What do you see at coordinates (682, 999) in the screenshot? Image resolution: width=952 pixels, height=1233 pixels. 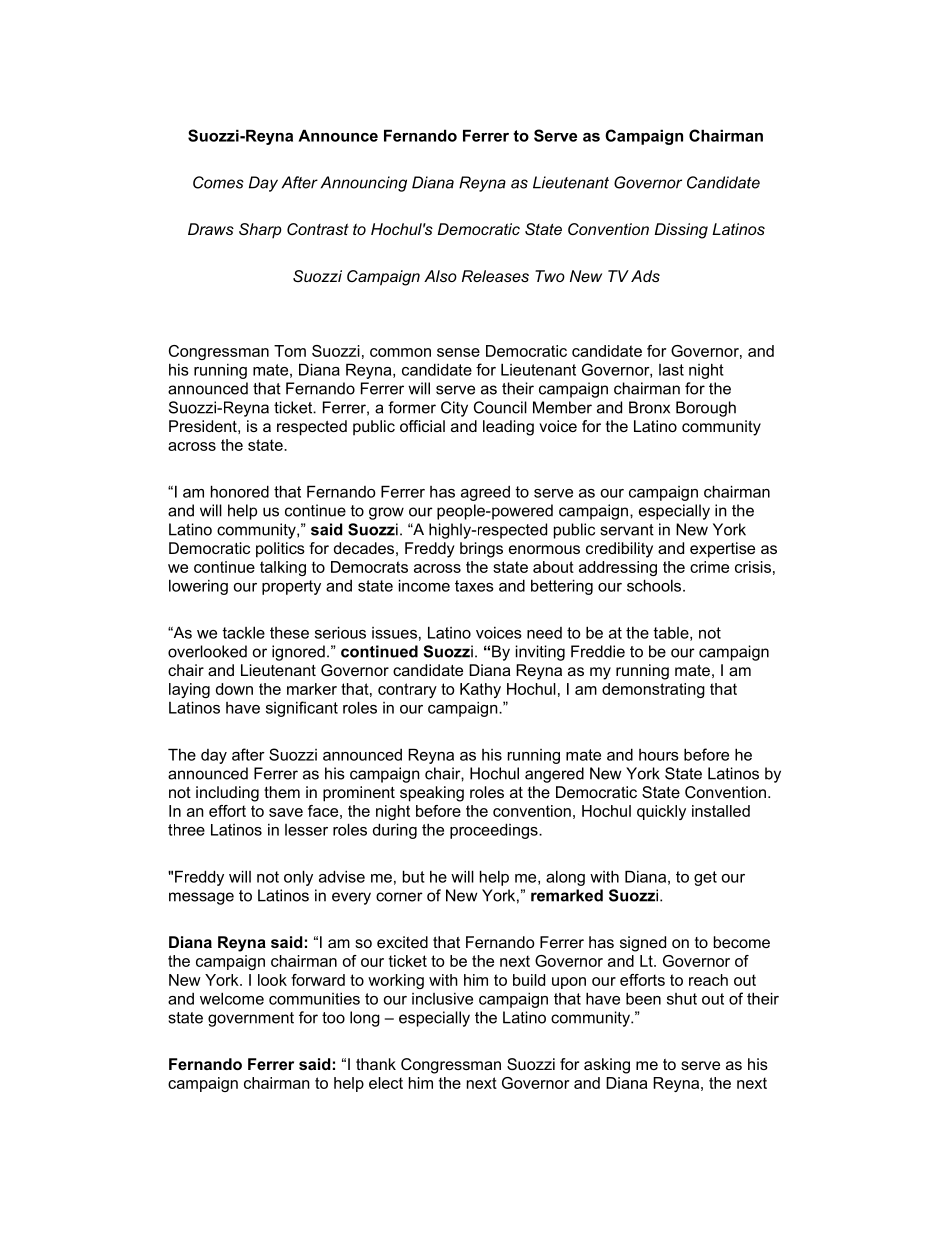 I see `shut` at bounding box center [682, 999].
